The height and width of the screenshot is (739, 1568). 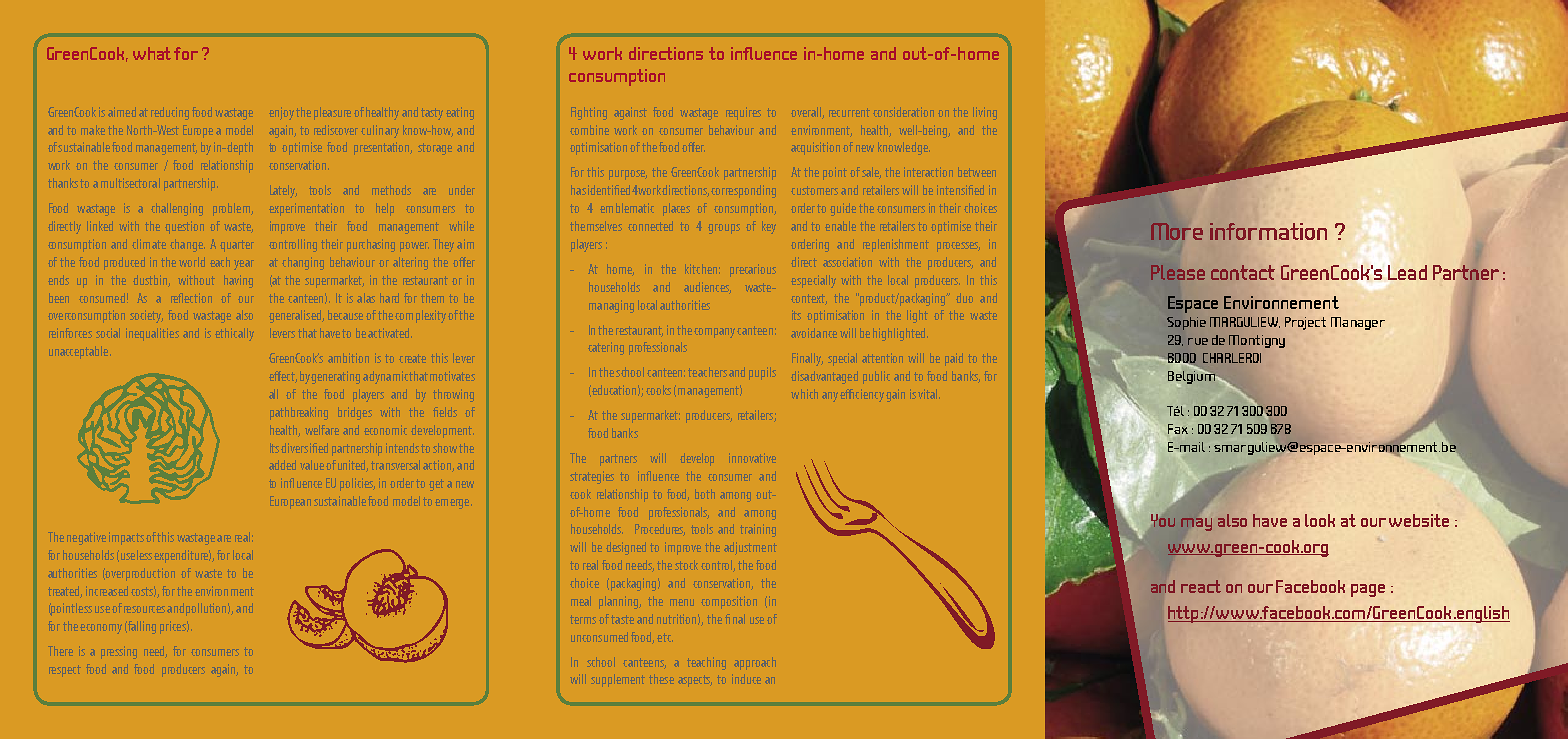 What do you see at coordinates (152, 53) in the screenshot?
I see `what` at bounding box center [152, 53].
